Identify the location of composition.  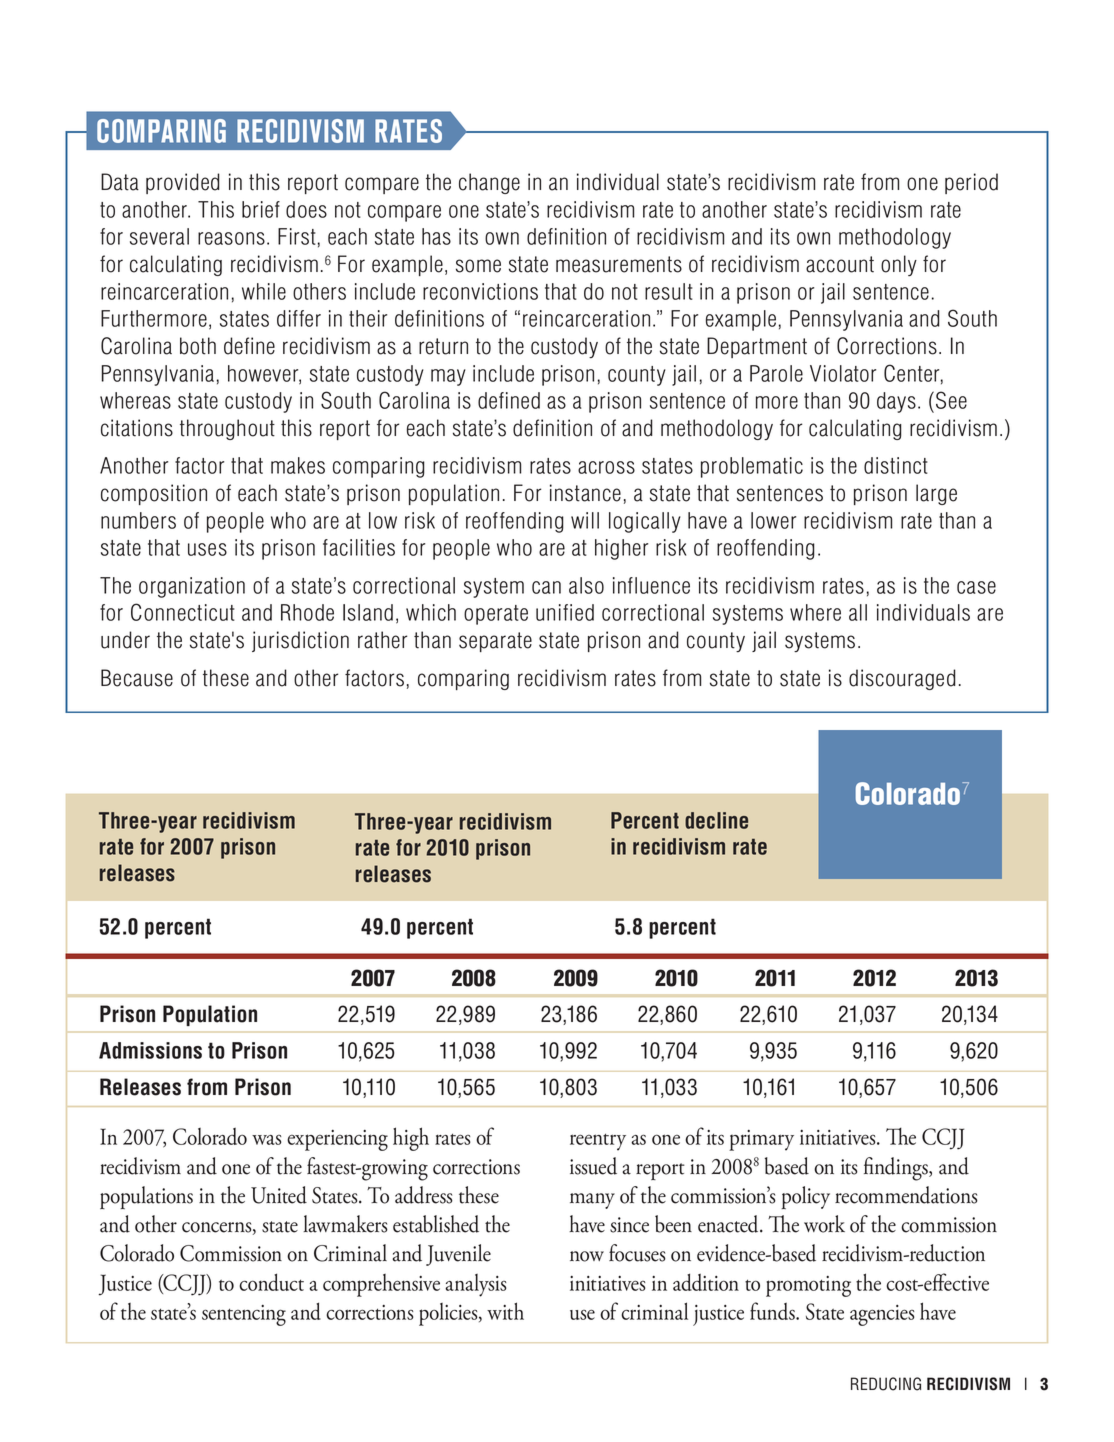
(154, 494).
